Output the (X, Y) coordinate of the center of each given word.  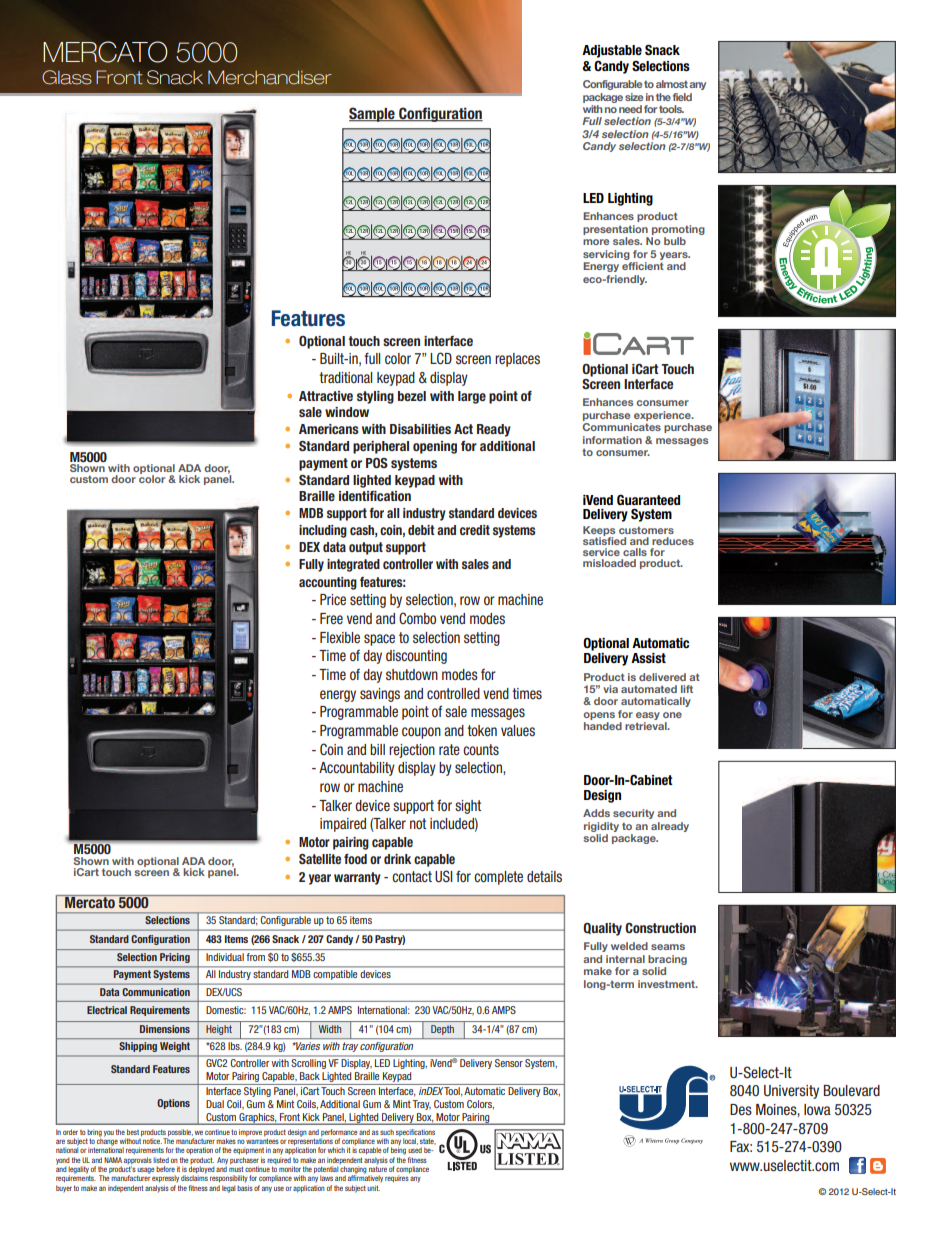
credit (475, 530)
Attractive (326, 396)
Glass (67, 77)
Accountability (357, 769)
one (672, 715)
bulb (675, 241)
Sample (373, 114)
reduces (673, 541)
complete (498, 878)
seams (668, 947)
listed (161, 1160)
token (482, 730)
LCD (441, 358)
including (323, 531)
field (682, 97)
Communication (156, 992)
